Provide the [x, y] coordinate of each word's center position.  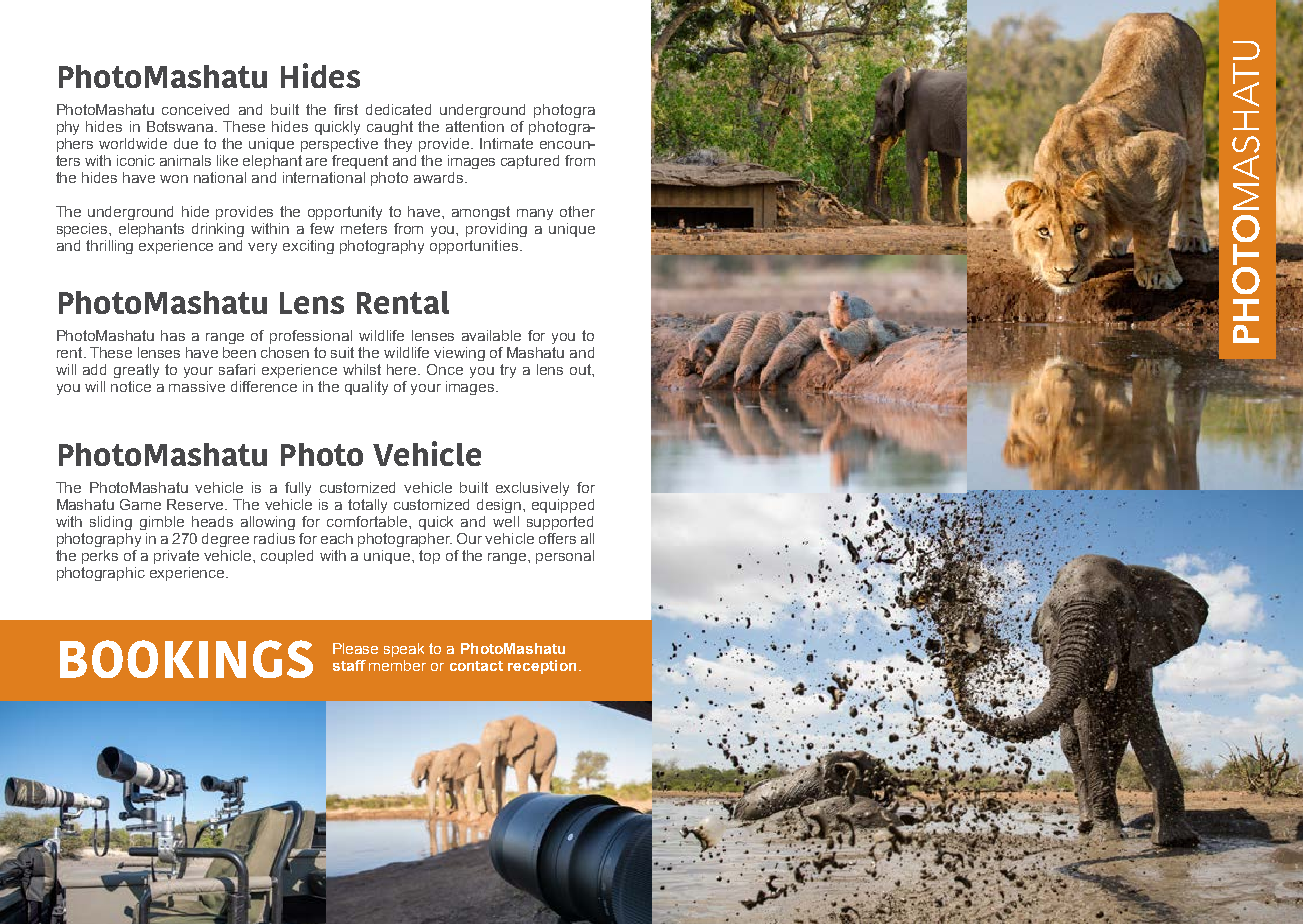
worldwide [133, 143]
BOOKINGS [186, 659]
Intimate [506, 143]
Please [355, 648]
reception [542, 667]
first [346, 109]
